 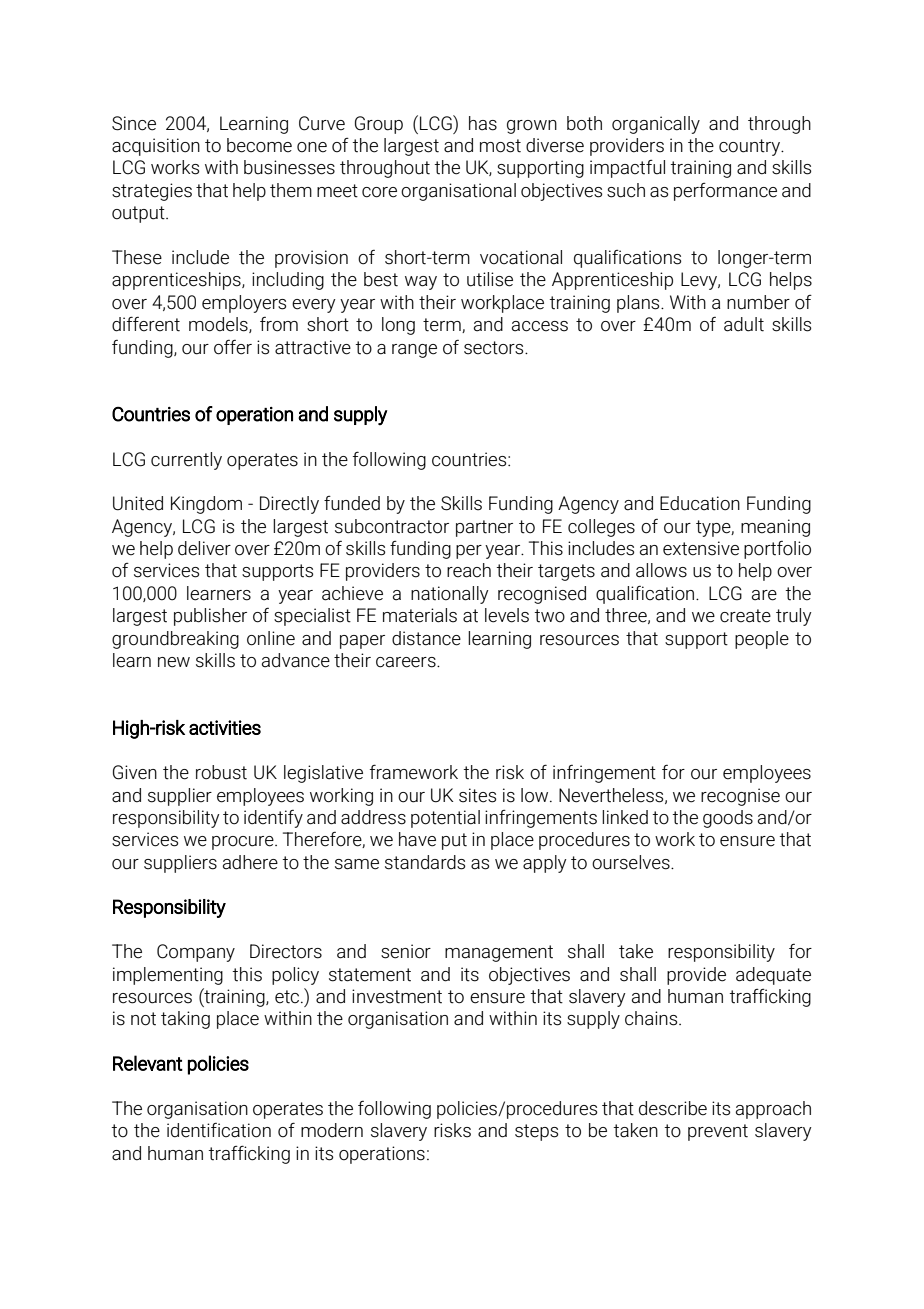 What do you see at coordinates (536, 1132) in the screenshot?
I see `steps` at bounding box center [536, 1132].
